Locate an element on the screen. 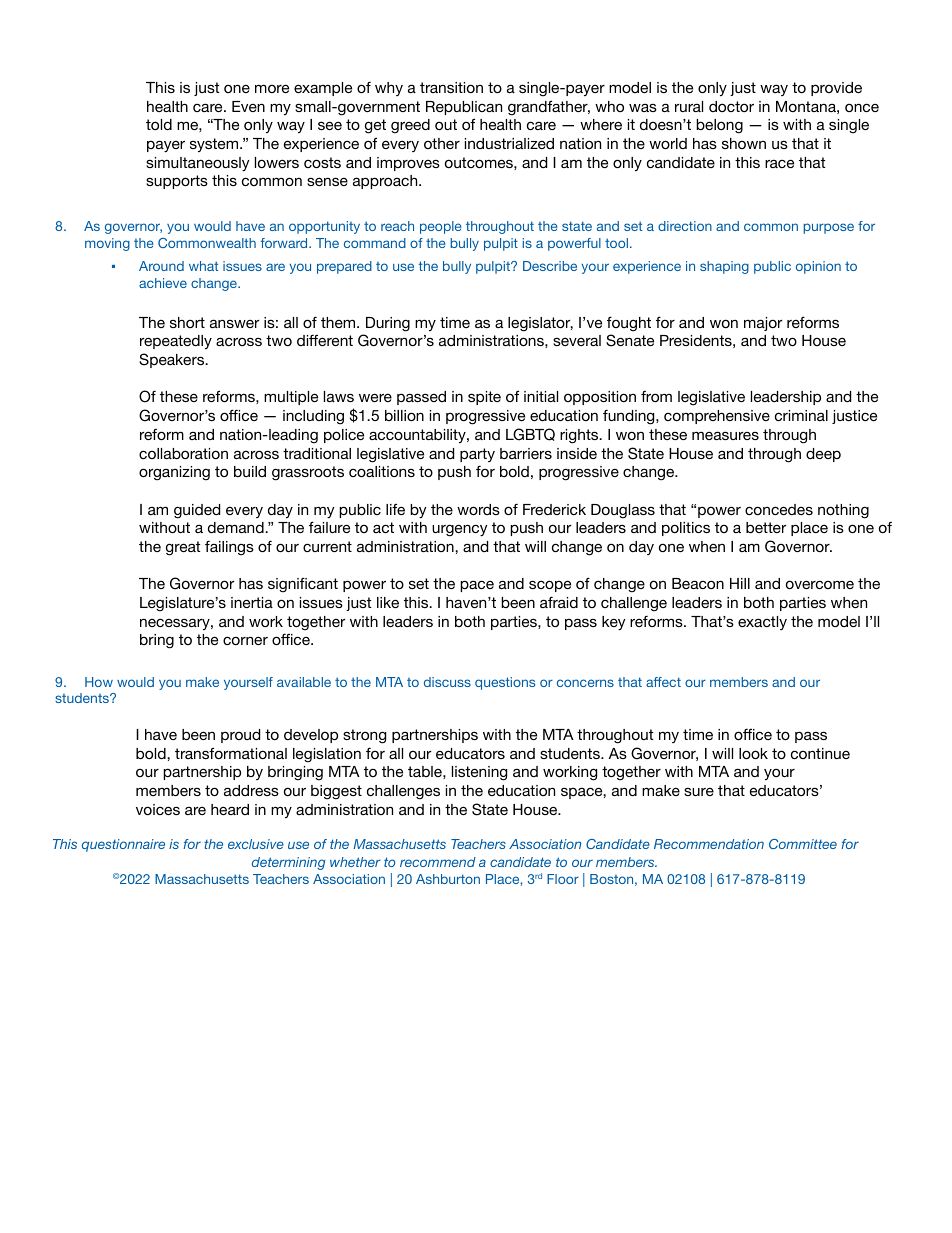  transition is located at coordinates (451, 87).
